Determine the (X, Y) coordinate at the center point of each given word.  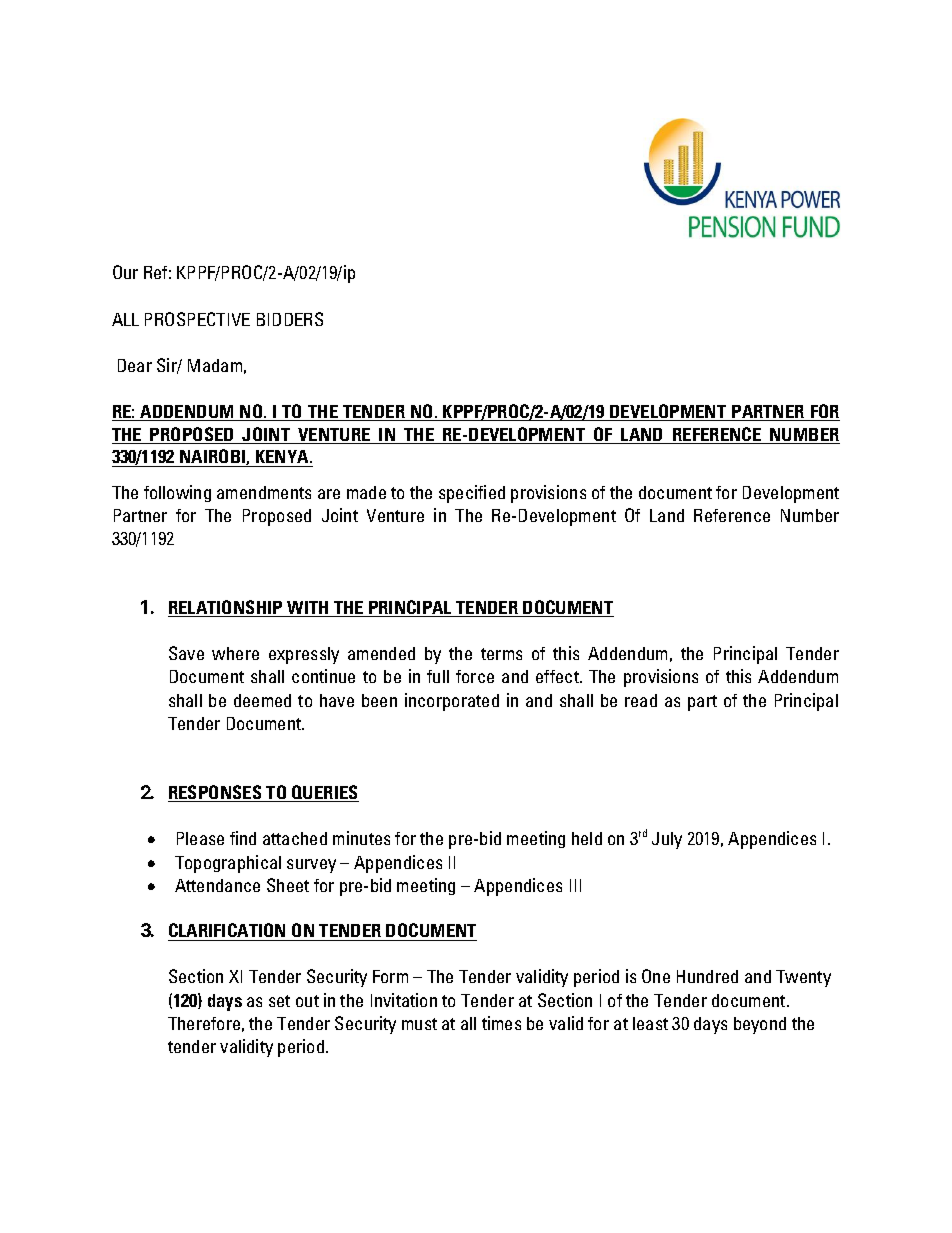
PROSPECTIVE (197, 319)
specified (472, 494)
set (279, 1001)
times (501, 1023)
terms (501, 654)
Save (186, 653)
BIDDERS (290, 319)
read (641, 700)
